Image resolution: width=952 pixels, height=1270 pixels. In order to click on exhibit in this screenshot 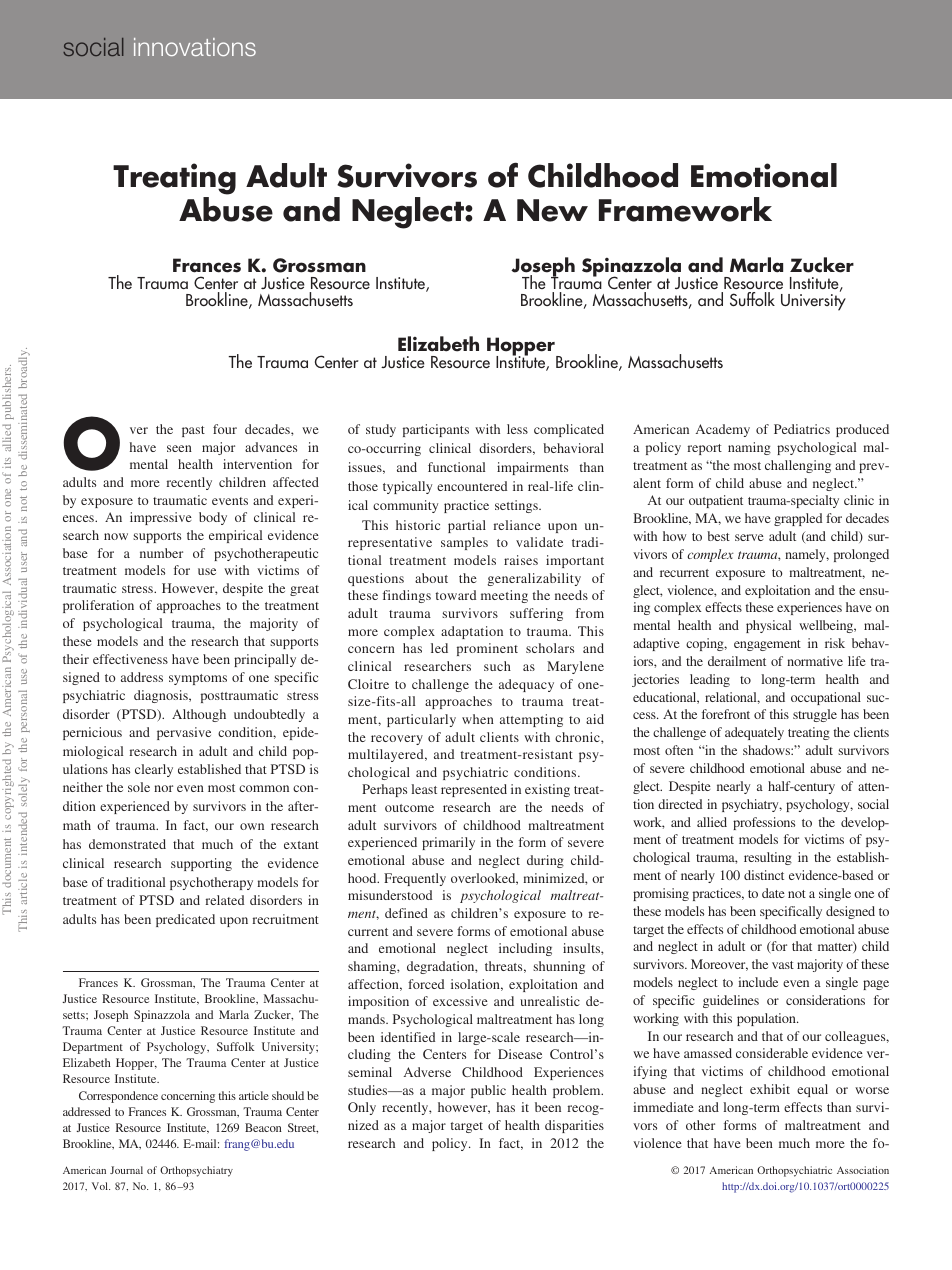, I will do `click(770, 1089)`.
